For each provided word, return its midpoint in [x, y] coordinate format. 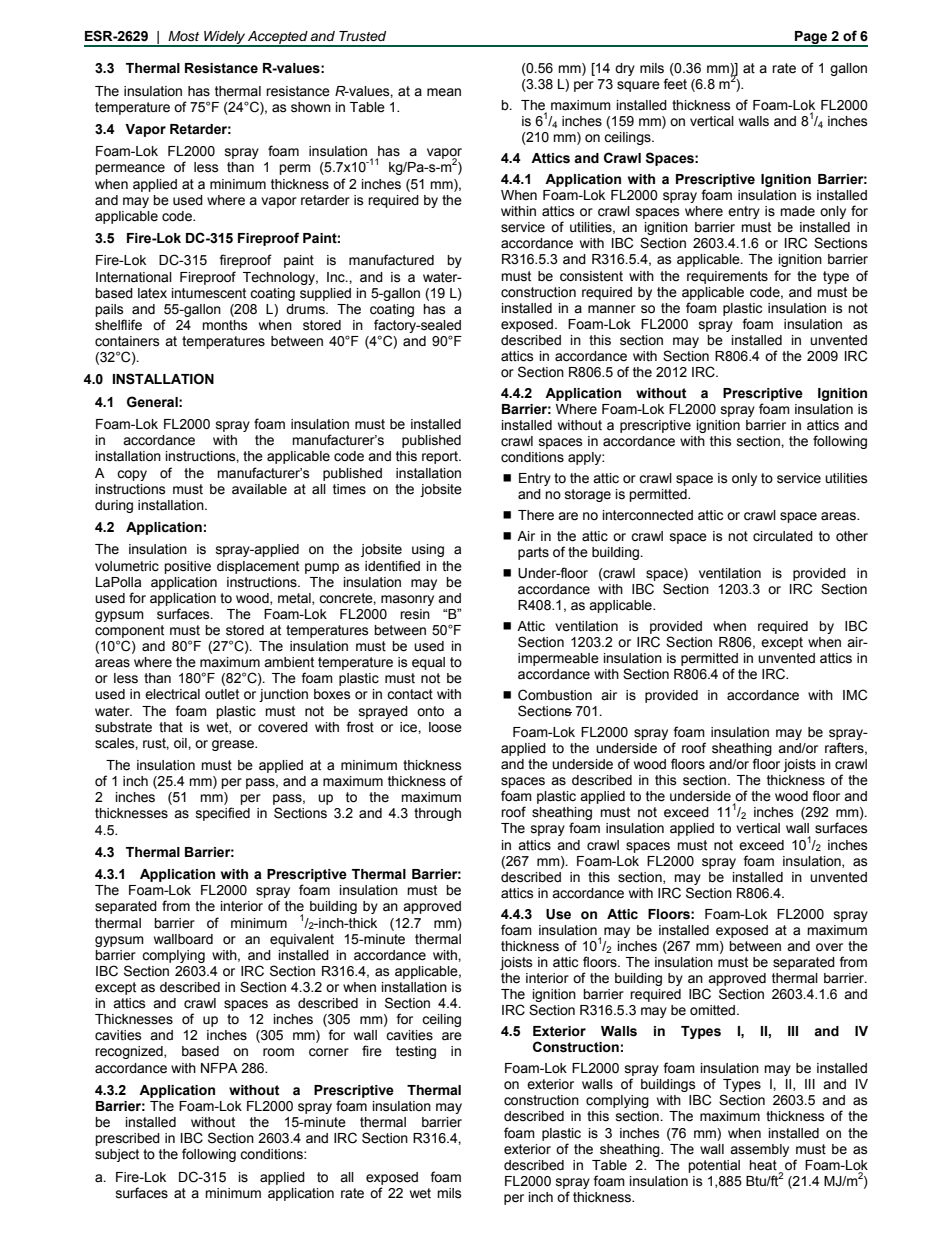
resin [415, 614]
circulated [783, 536]
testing [416, 1052]
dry [625, 69]
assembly [759, 1150]
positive [187, 567]
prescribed [127, 1139]
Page [811, 38]
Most [183, 36]
